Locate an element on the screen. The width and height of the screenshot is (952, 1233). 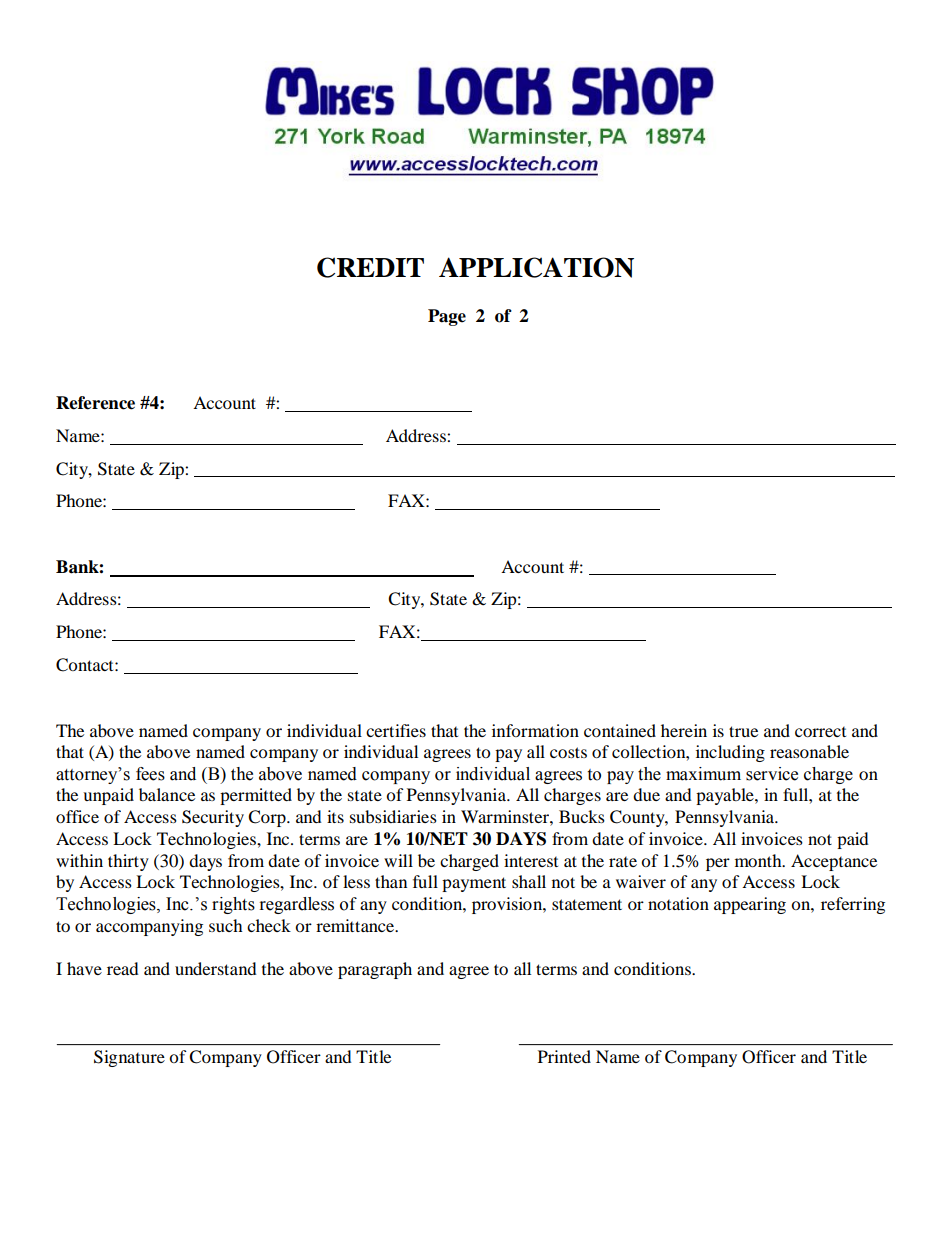
month is located at coordinates (759, 860).
